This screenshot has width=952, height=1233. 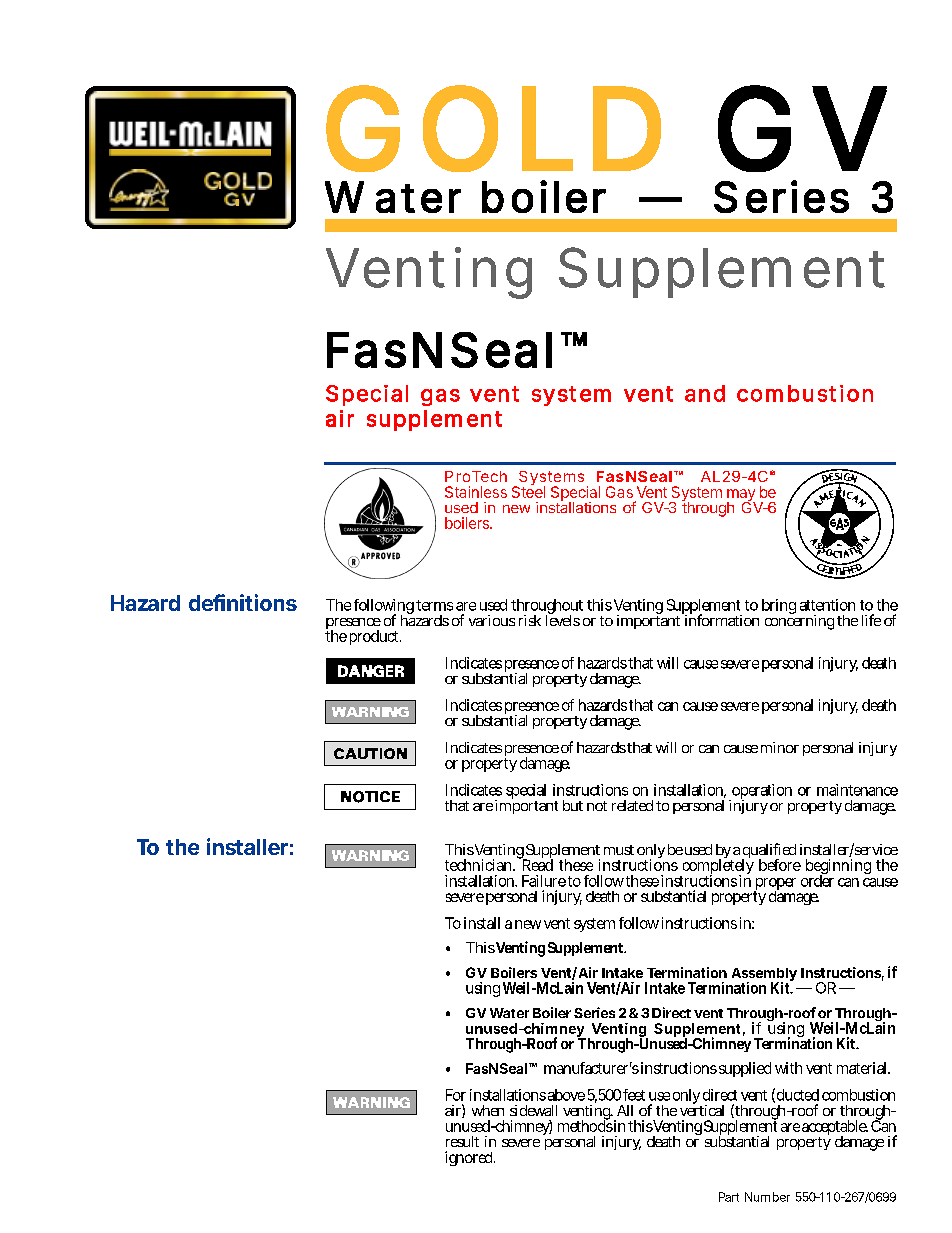 I want to click on and, so click(x=705, y=393).
